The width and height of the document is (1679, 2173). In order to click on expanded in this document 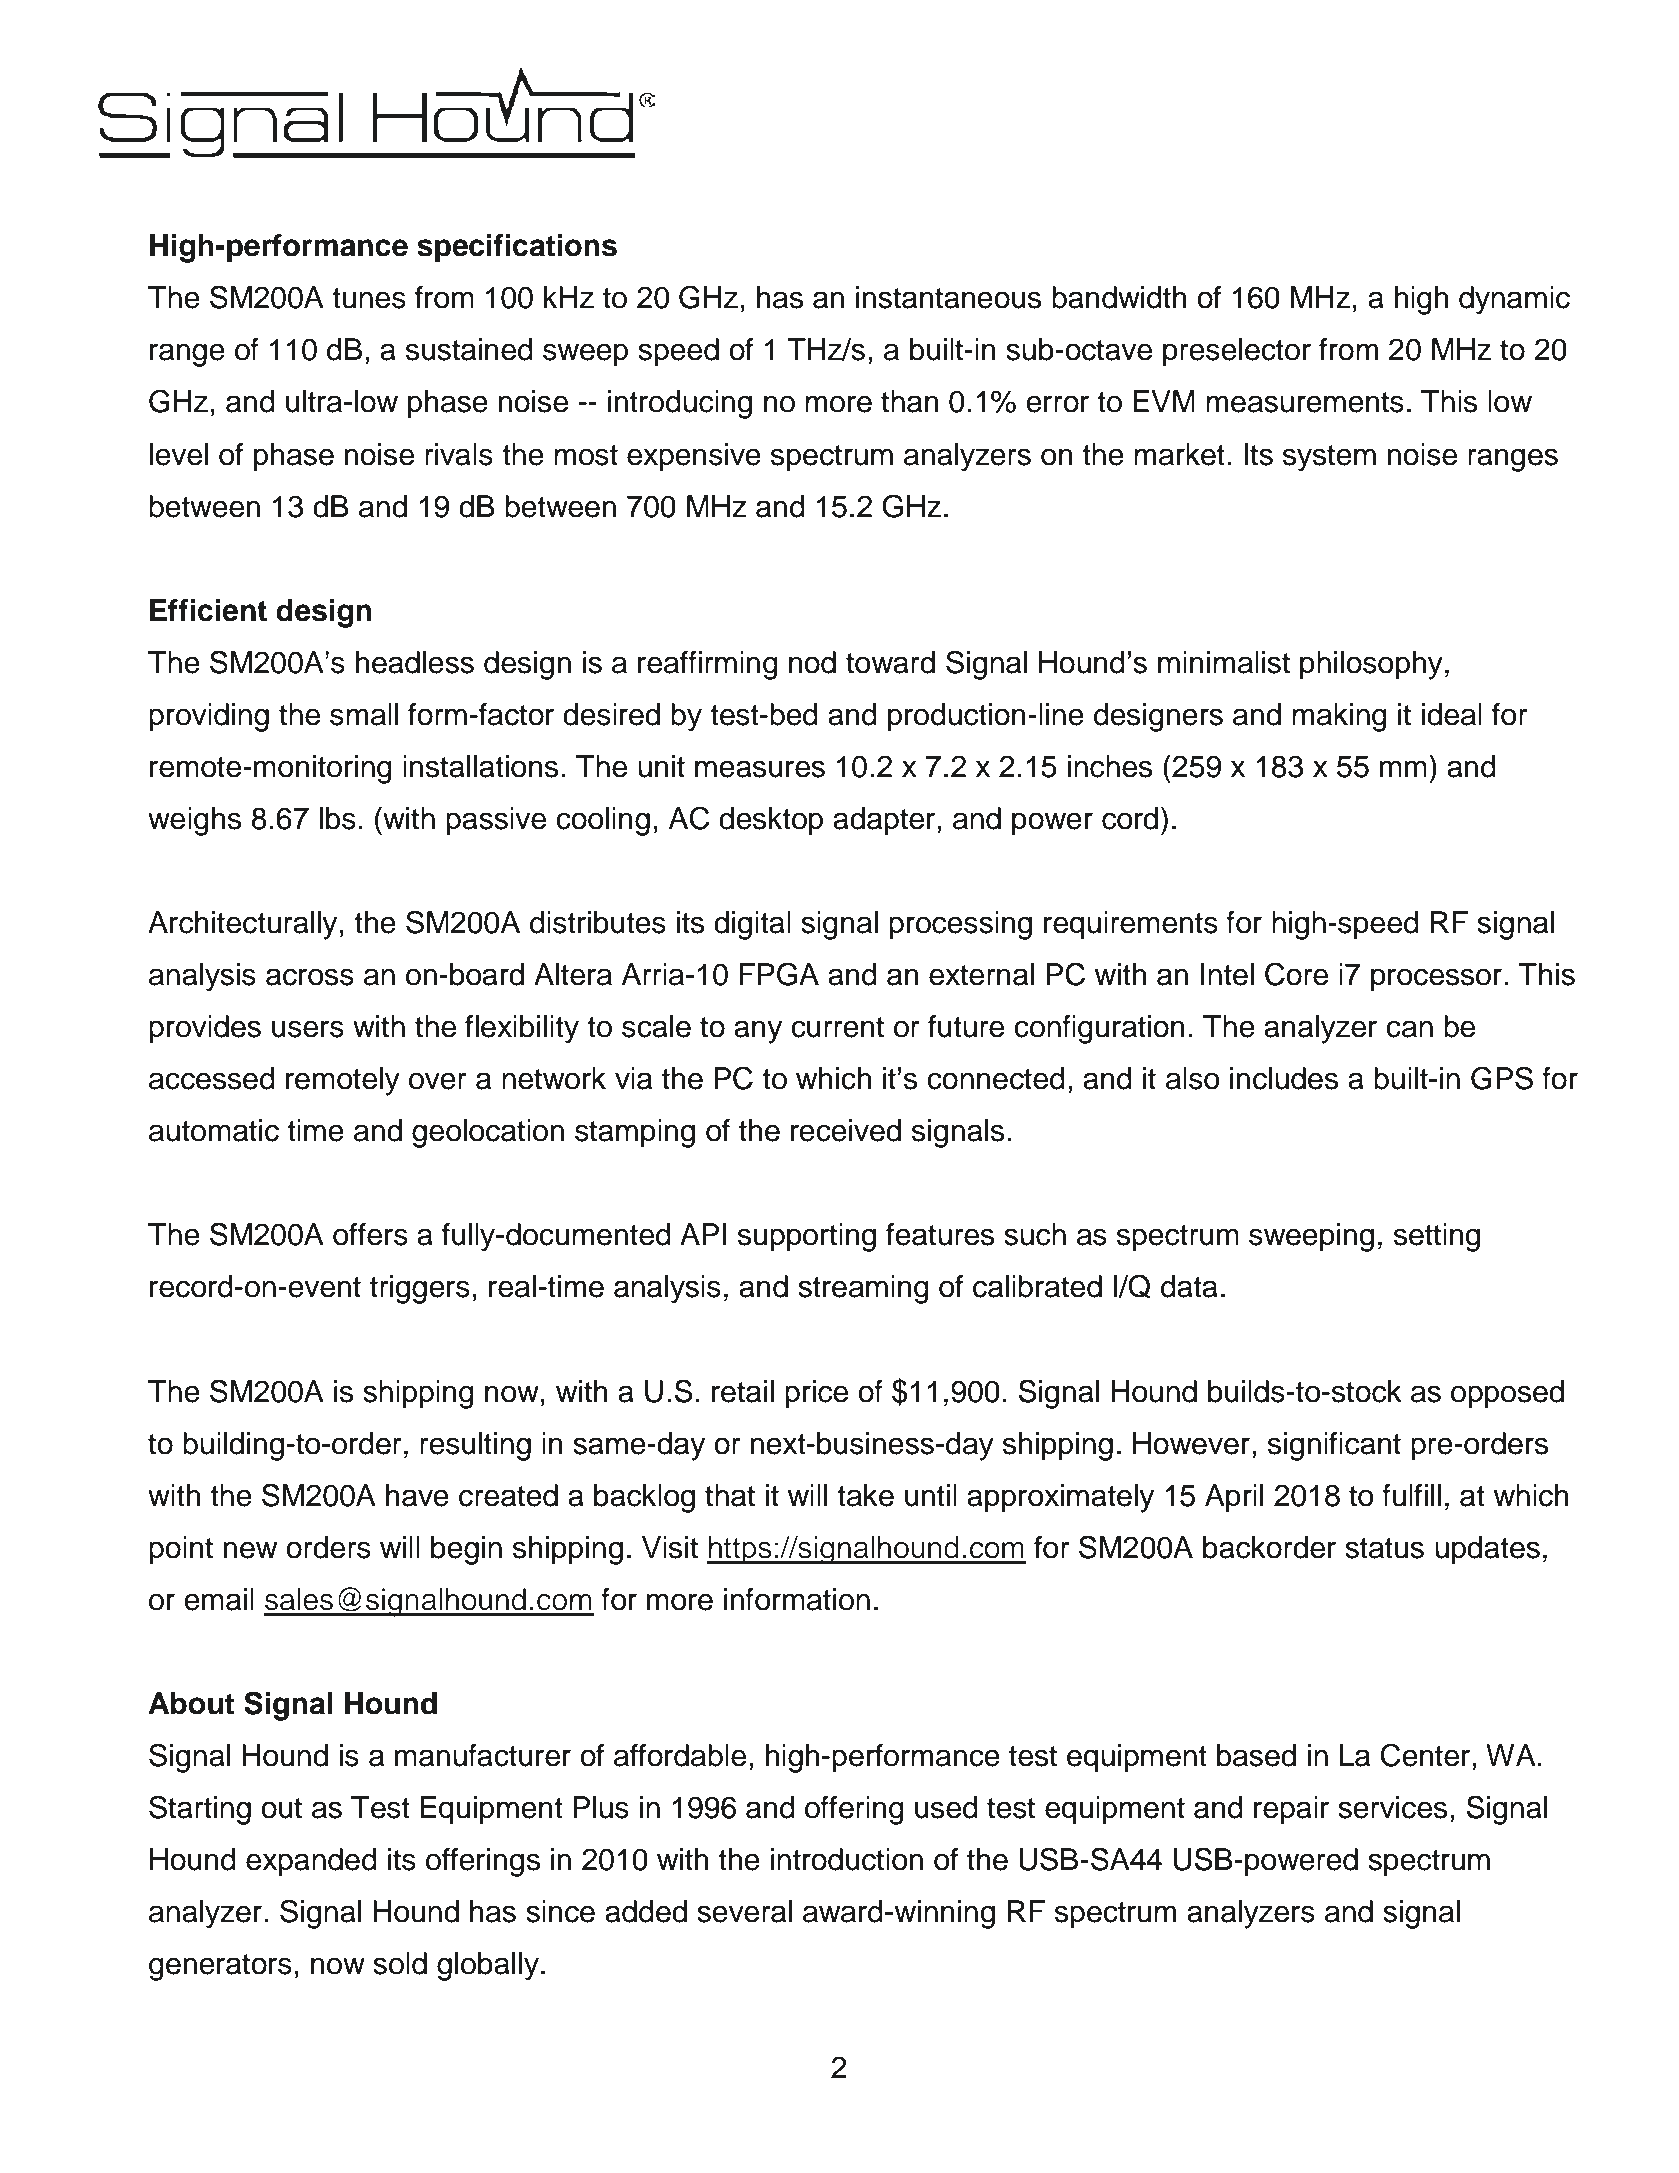, I will do `click(311, 1862)`.
